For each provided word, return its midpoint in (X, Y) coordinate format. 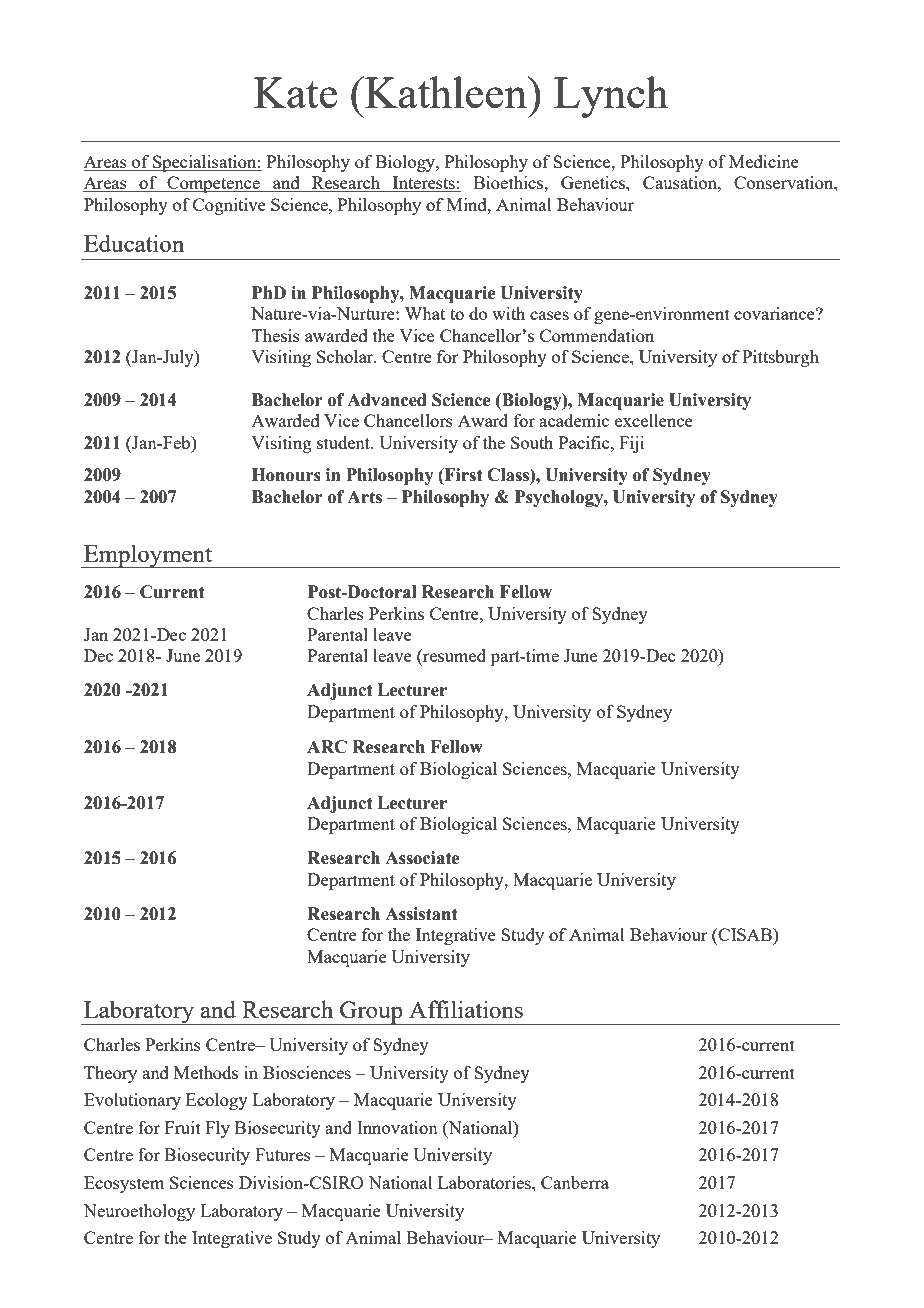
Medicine (764, 161)
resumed (453, 657)
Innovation (397, 1127)
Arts (364, 497)
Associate (422, 858)
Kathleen (446, 92)
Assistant (421, 914)
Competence (213, 184)
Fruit (183, 1127)
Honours (286, 475)
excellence (654, 420)
